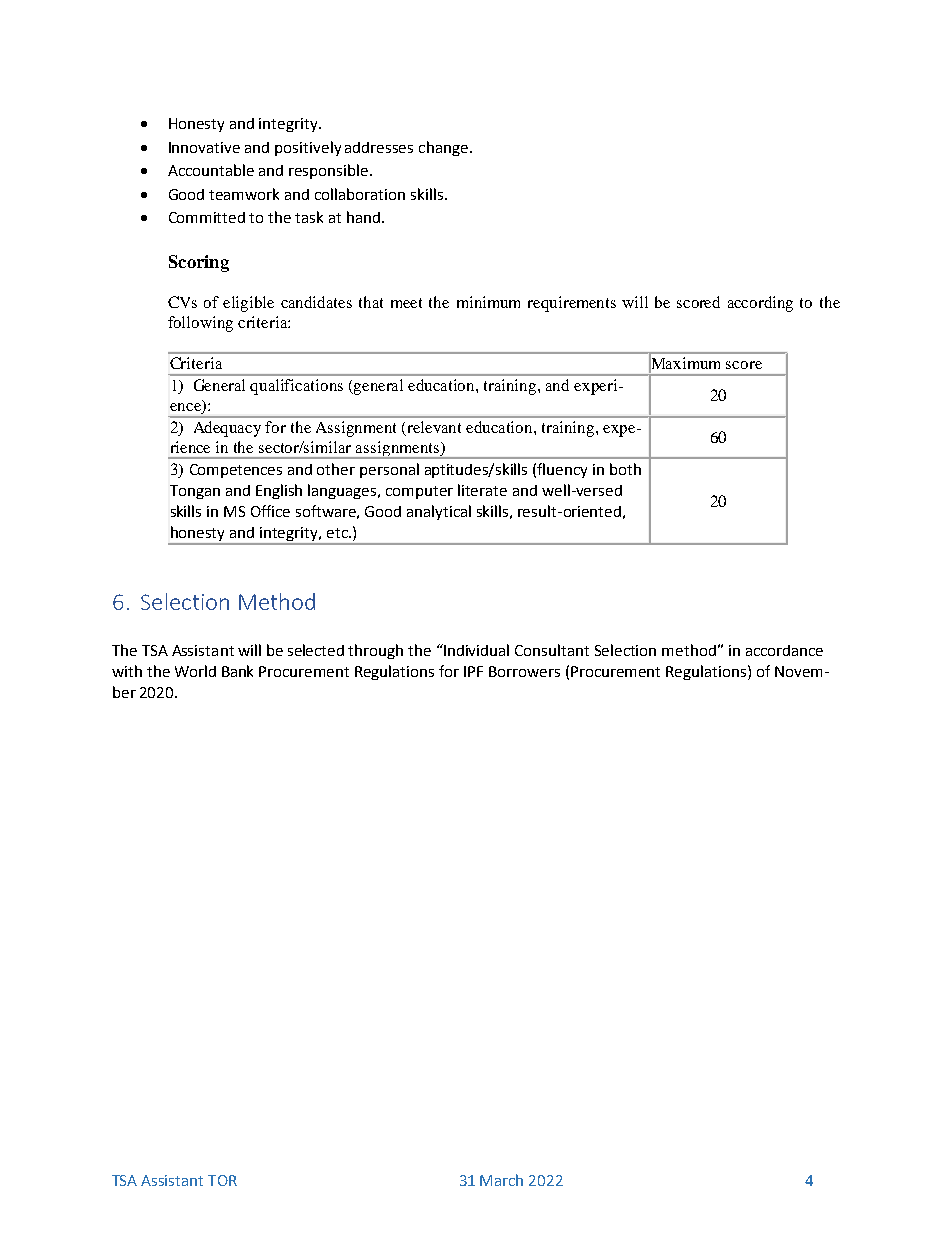 Image resolution: width=952 pixels, height=1233 pixels. Describe the element at coordinates (760, 304) in the screenshot. I see `according` at that location.
